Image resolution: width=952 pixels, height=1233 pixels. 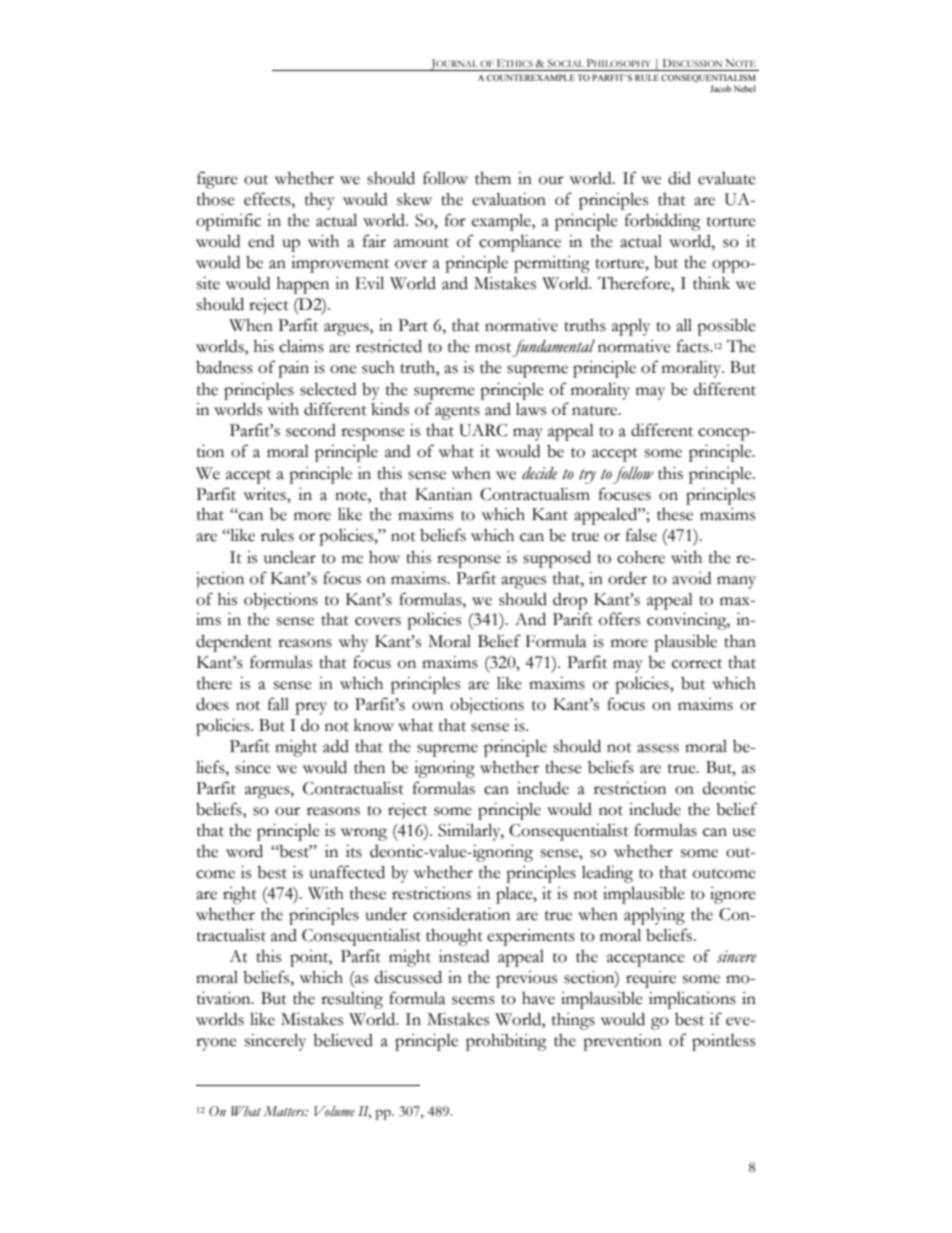 What do you see at coordinates (607, 874) in the image?
I see `leading` at bounding box center [607, 874].
